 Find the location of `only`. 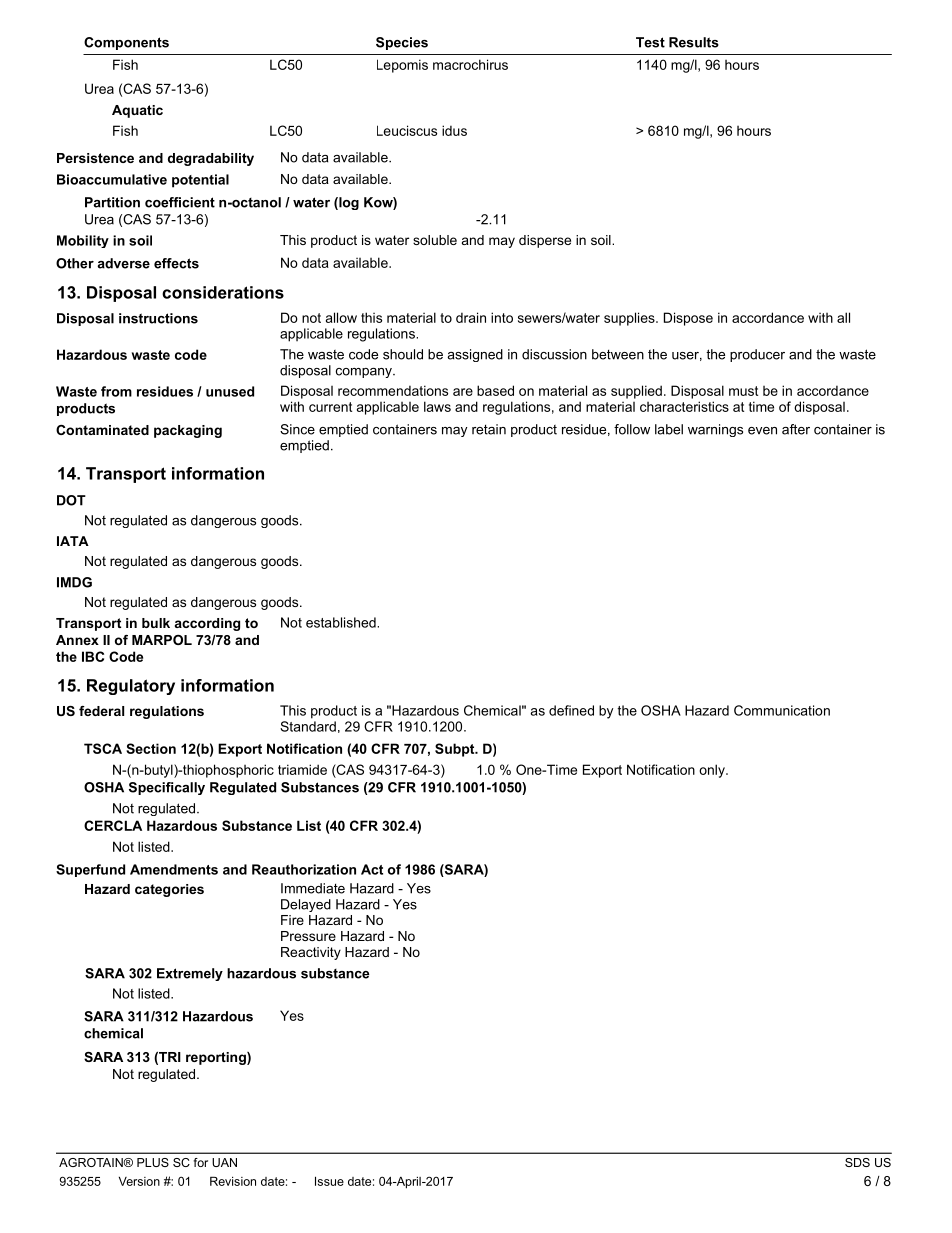

only is located at coordinates (713, 771).
